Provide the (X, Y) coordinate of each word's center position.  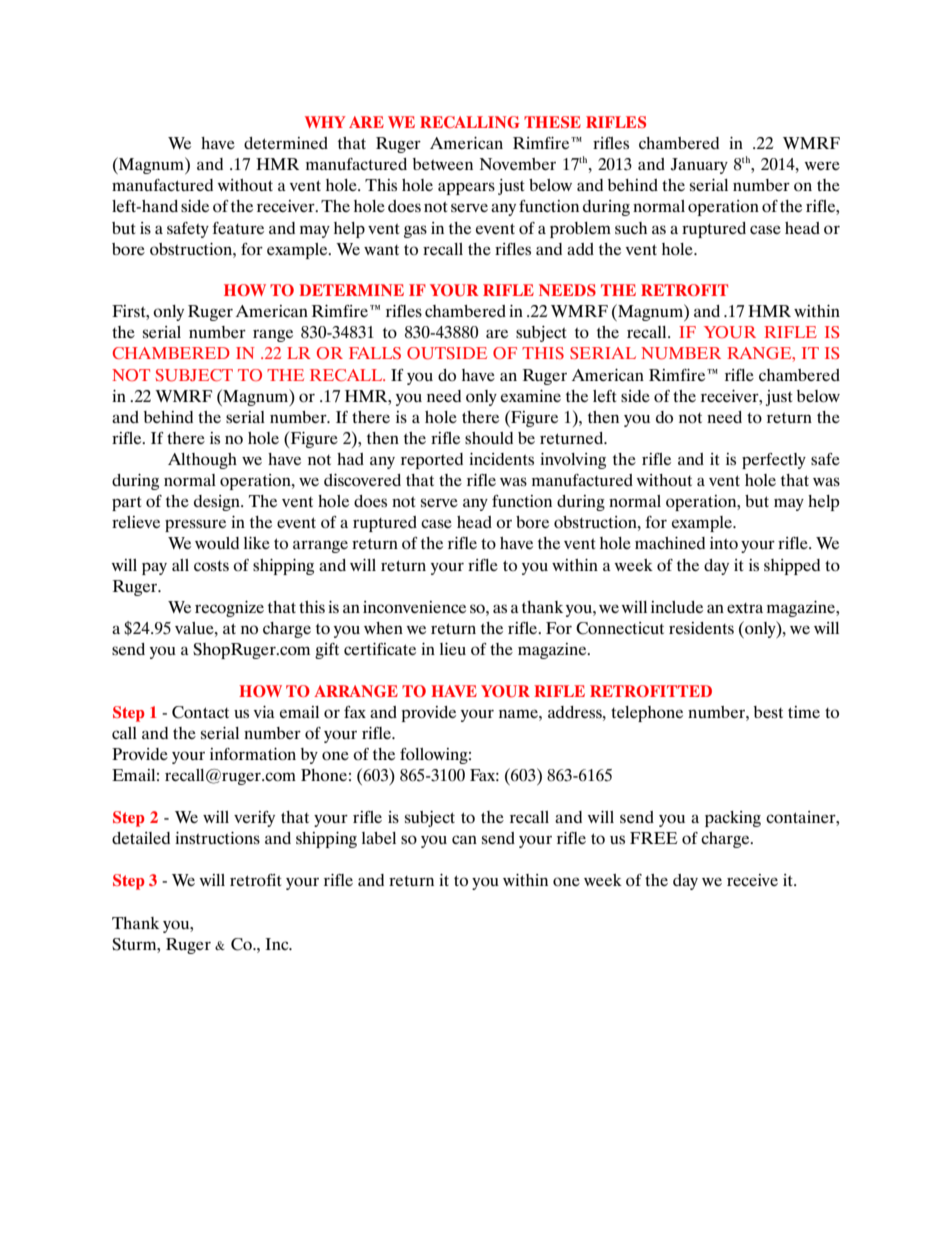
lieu (453, 649)
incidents (501, 459)
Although (202, 461)
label (379, 838)
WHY (325, 122)
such (631, 228)
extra (745, 608)
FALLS (375, 353)
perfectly (774, 461)
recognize (229, 609)
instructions (217, 838)
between (443, 164)
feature (238, 228)
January (699, 166)
